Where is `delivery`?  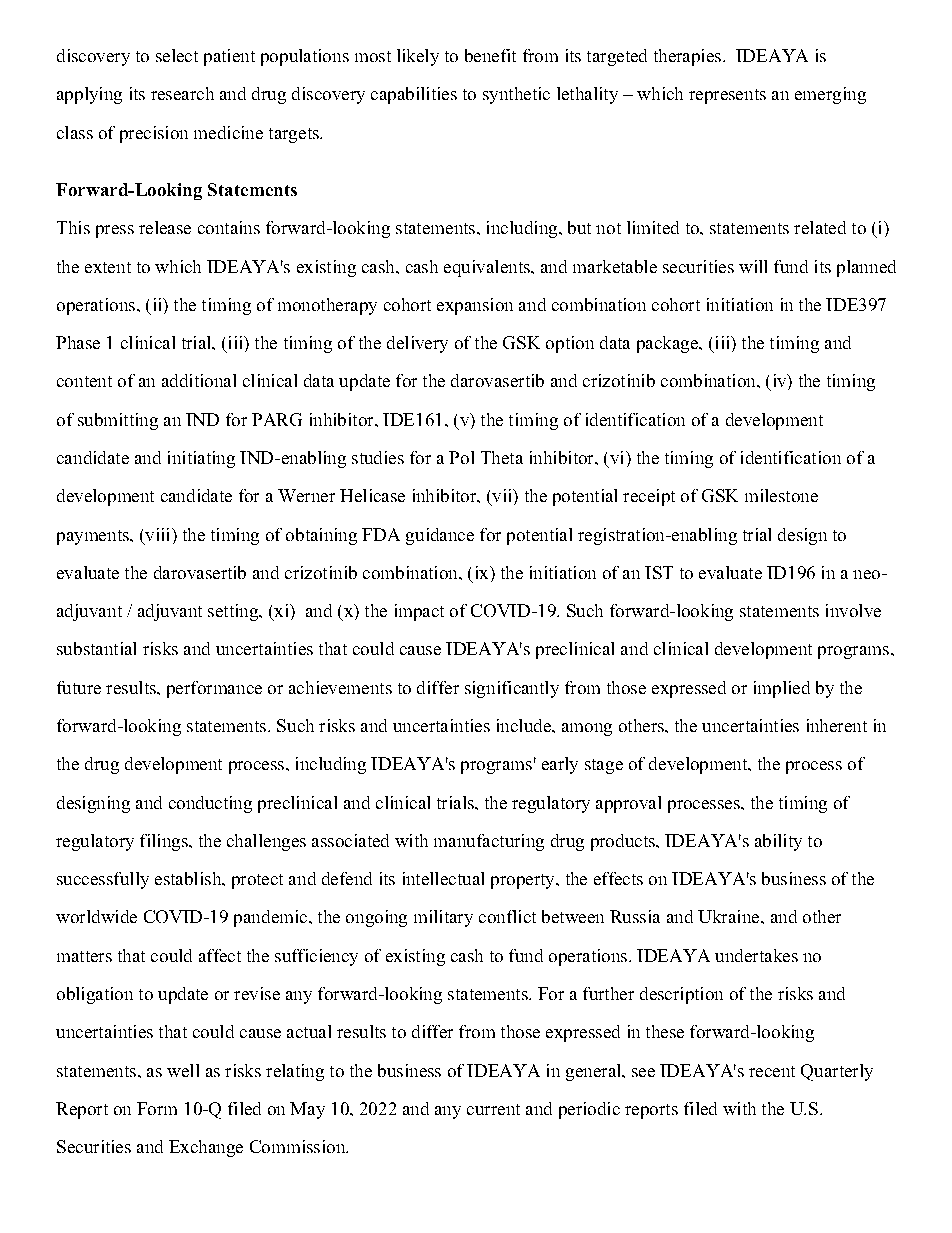
delivery is located at coordinates (417, 344).
